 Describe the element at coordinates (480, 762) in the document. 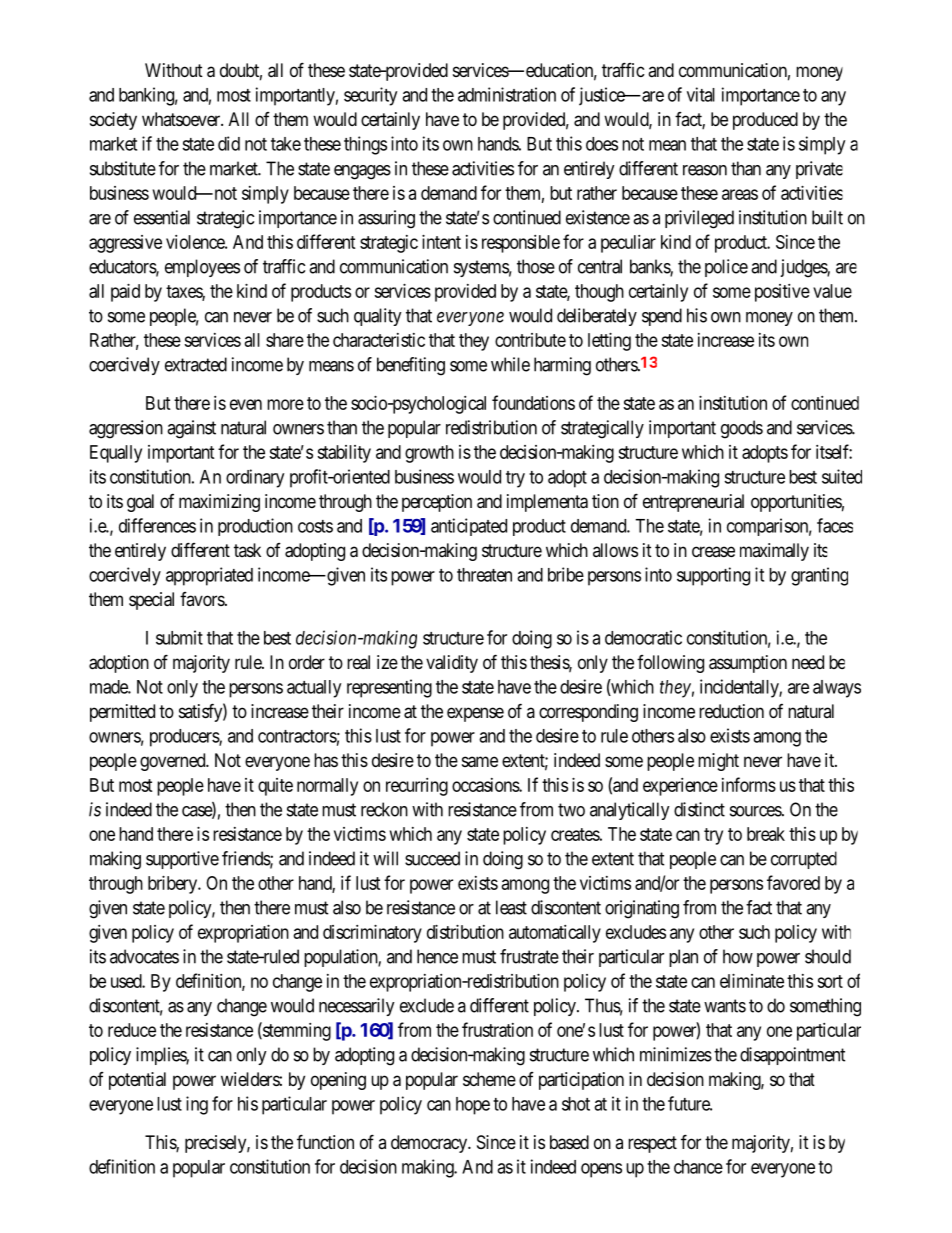

I see `same` at that location.
